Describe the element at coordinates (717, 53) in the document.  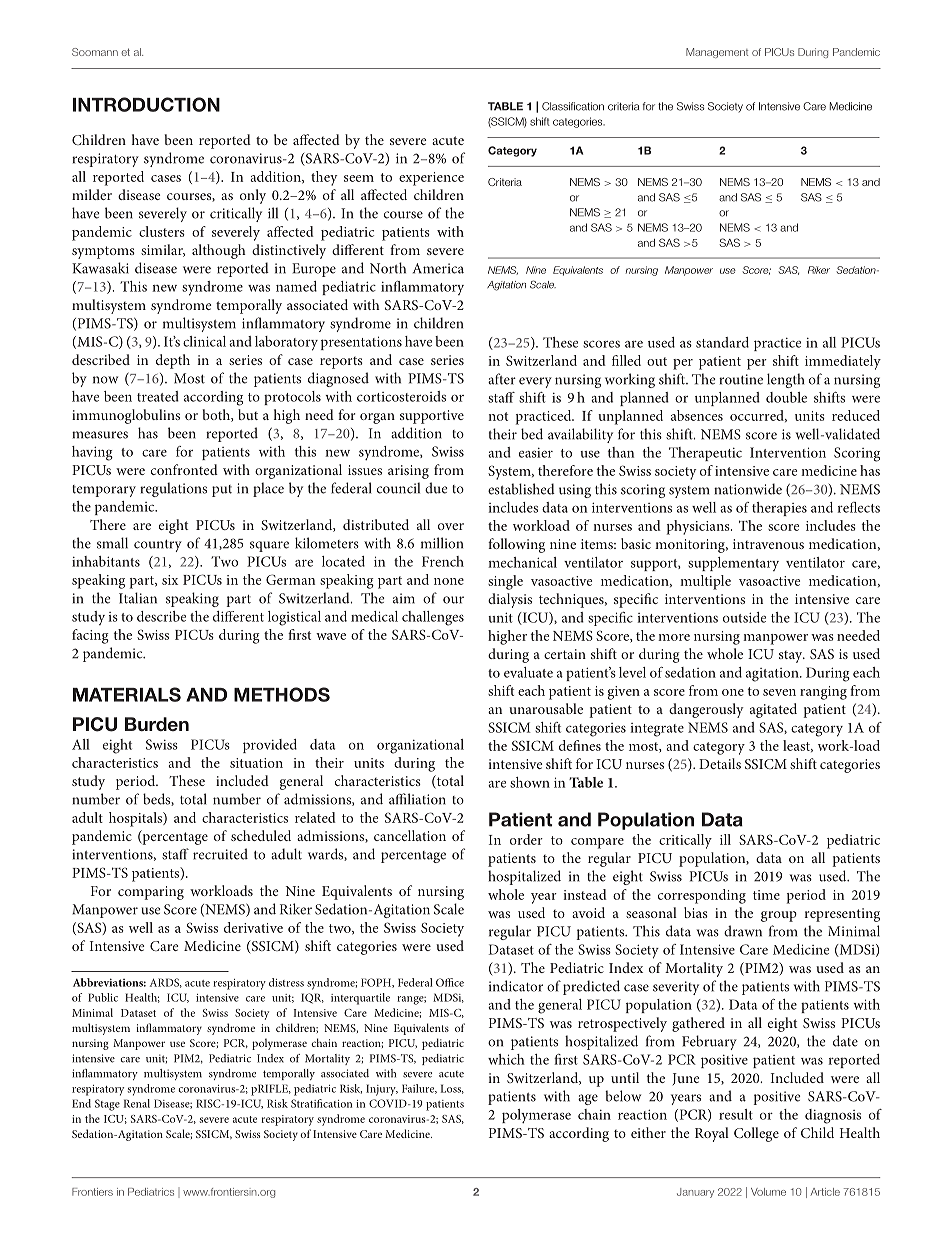
I see `Management` at that location.
